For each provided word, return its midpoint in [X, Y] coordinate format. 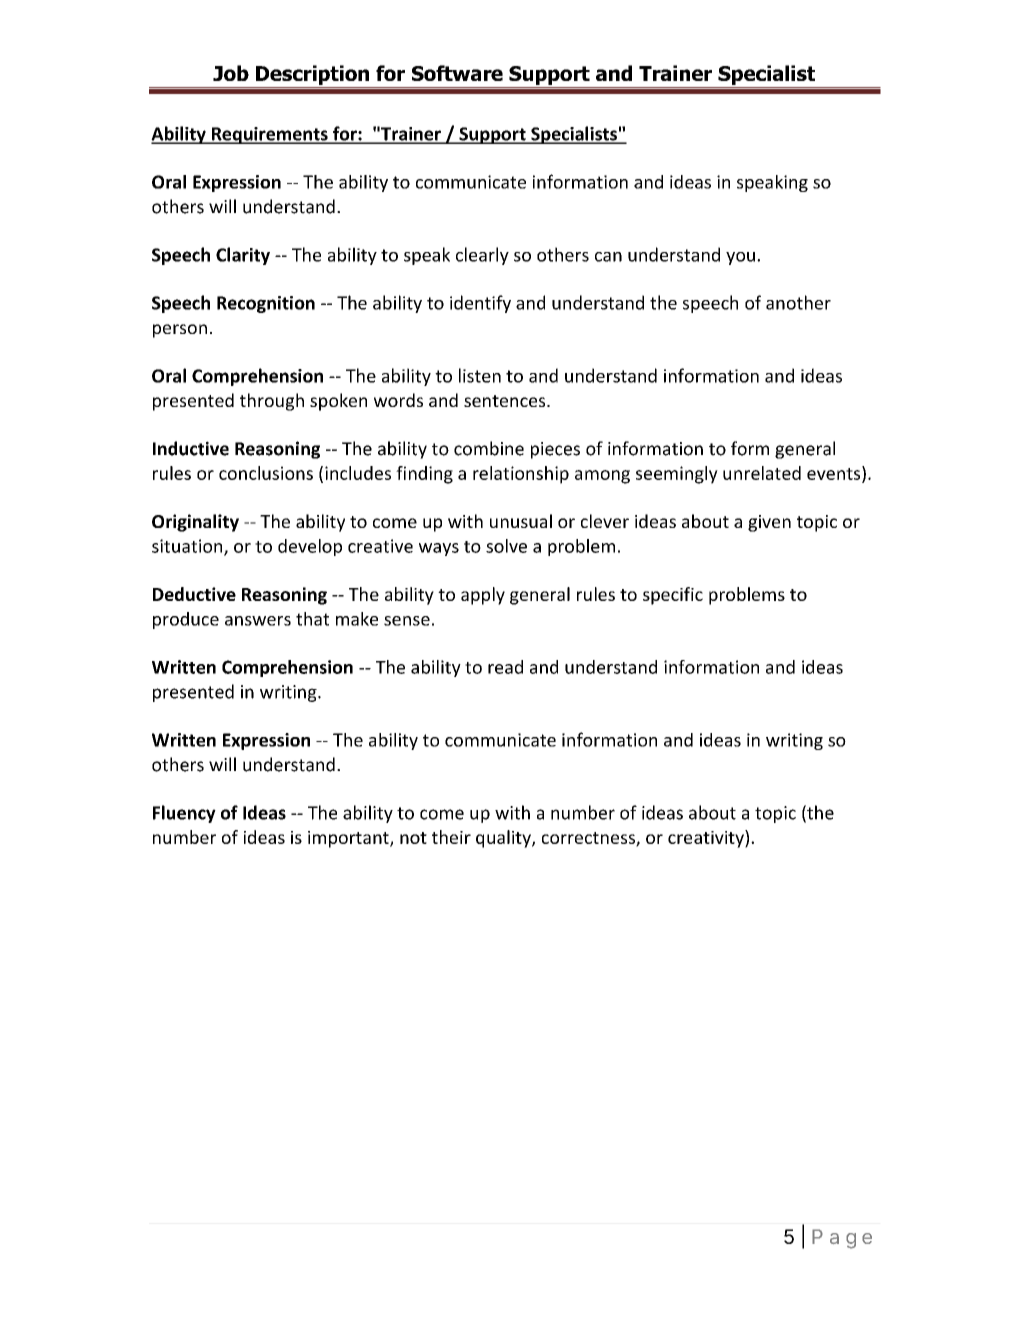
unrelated [762, 473]
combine [489, 448]
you [740, 258]
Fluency [184, 814]
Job [231, 73]
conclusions [266, 473]
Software [457, 73]
